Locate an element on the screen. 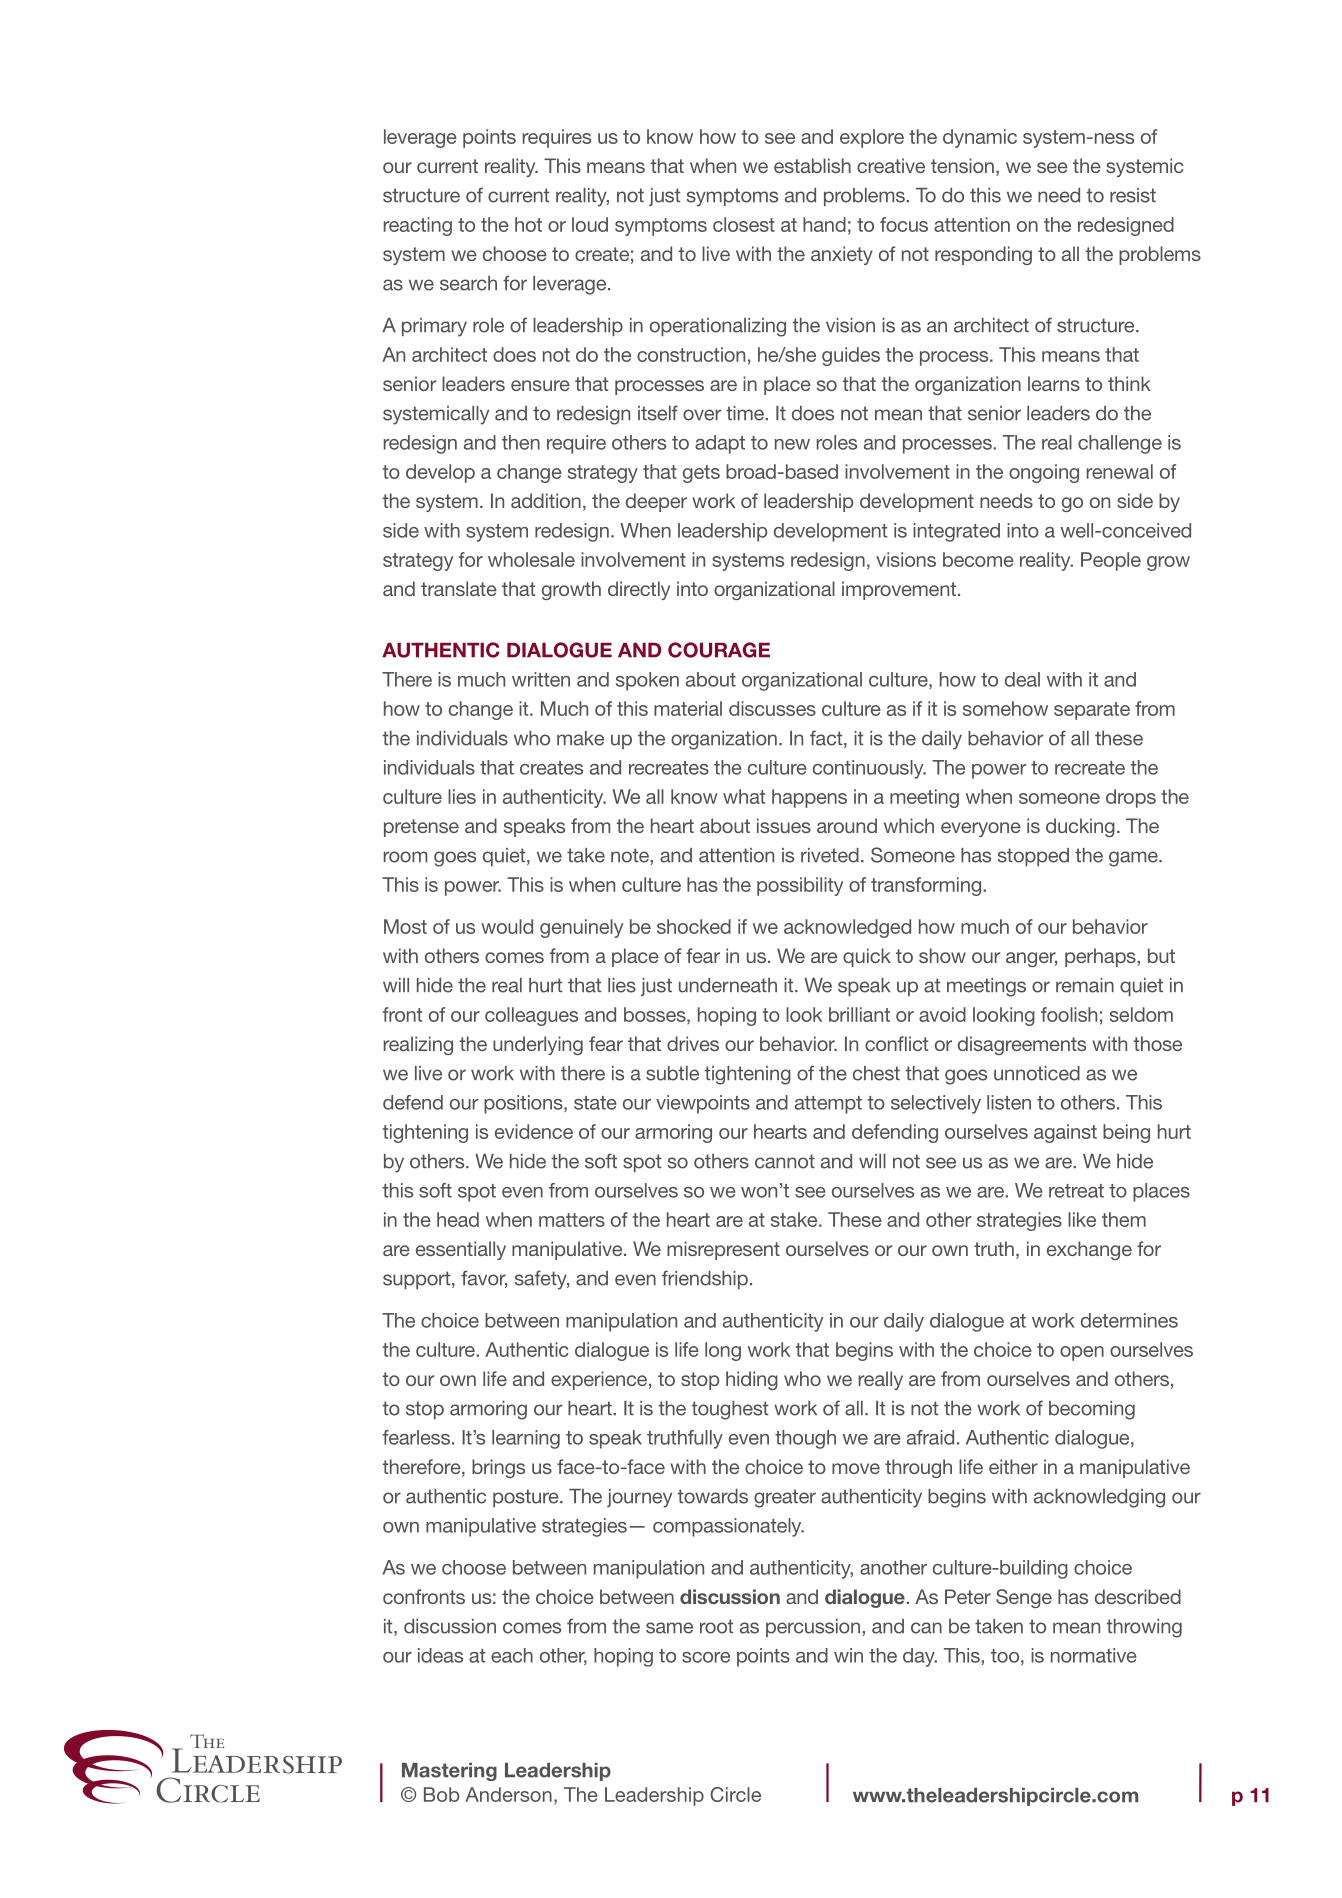  percussion is located at coordinates (813, 1628).
